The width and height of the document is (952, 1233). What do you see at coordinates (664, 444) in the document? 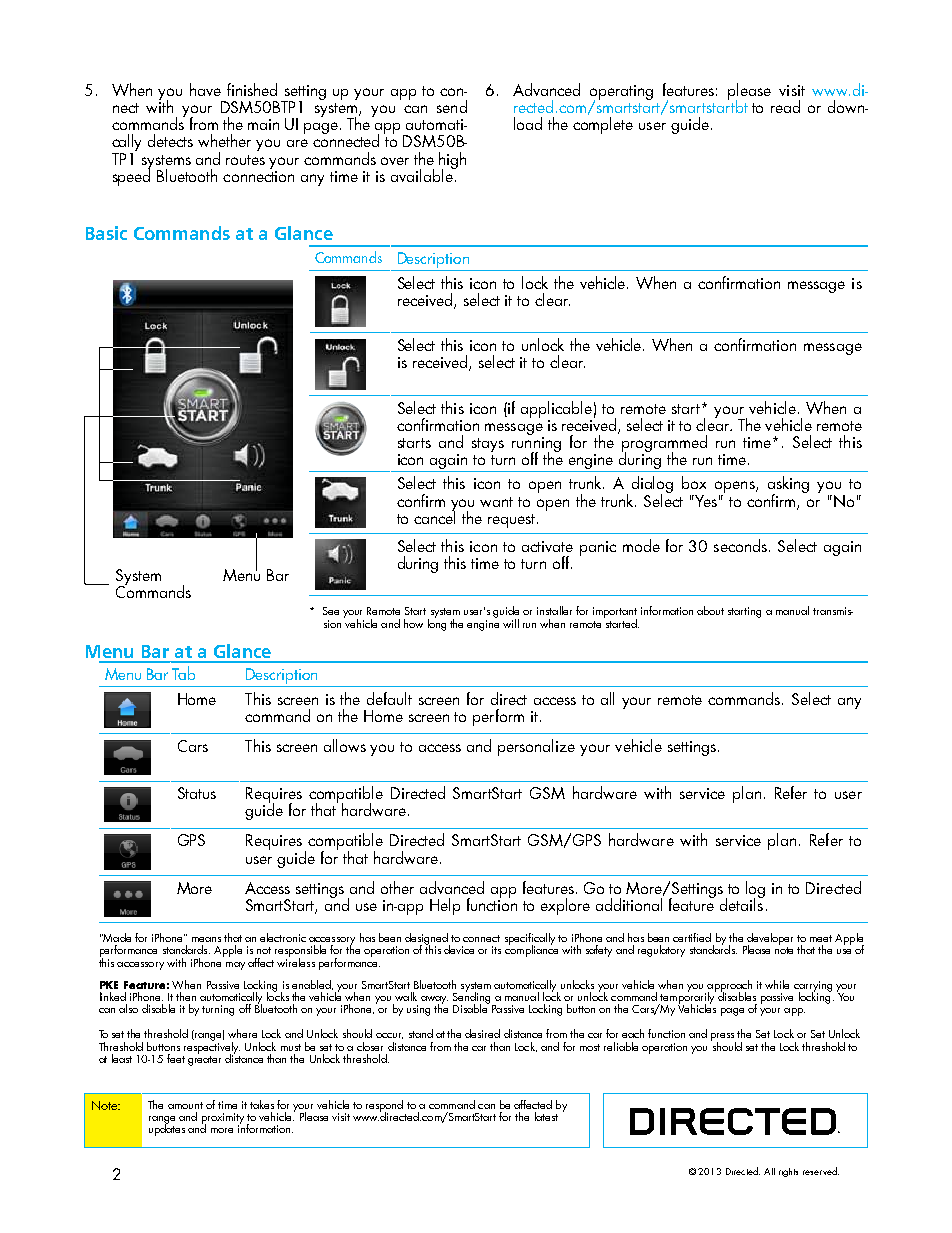
I see `programmed` at bounding box center [664, 444].
